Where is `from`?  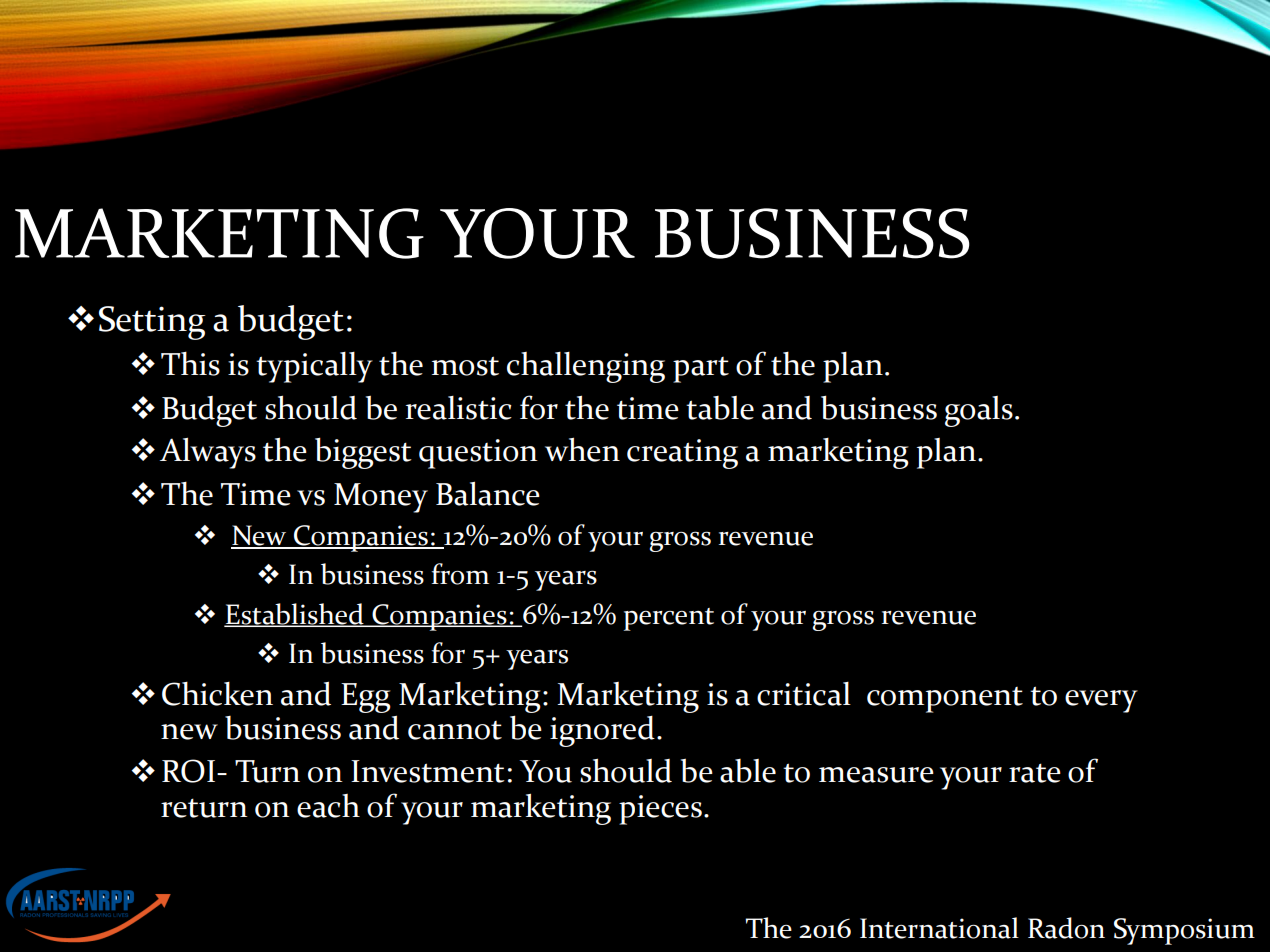
from is located at coordinates (460, 574).
